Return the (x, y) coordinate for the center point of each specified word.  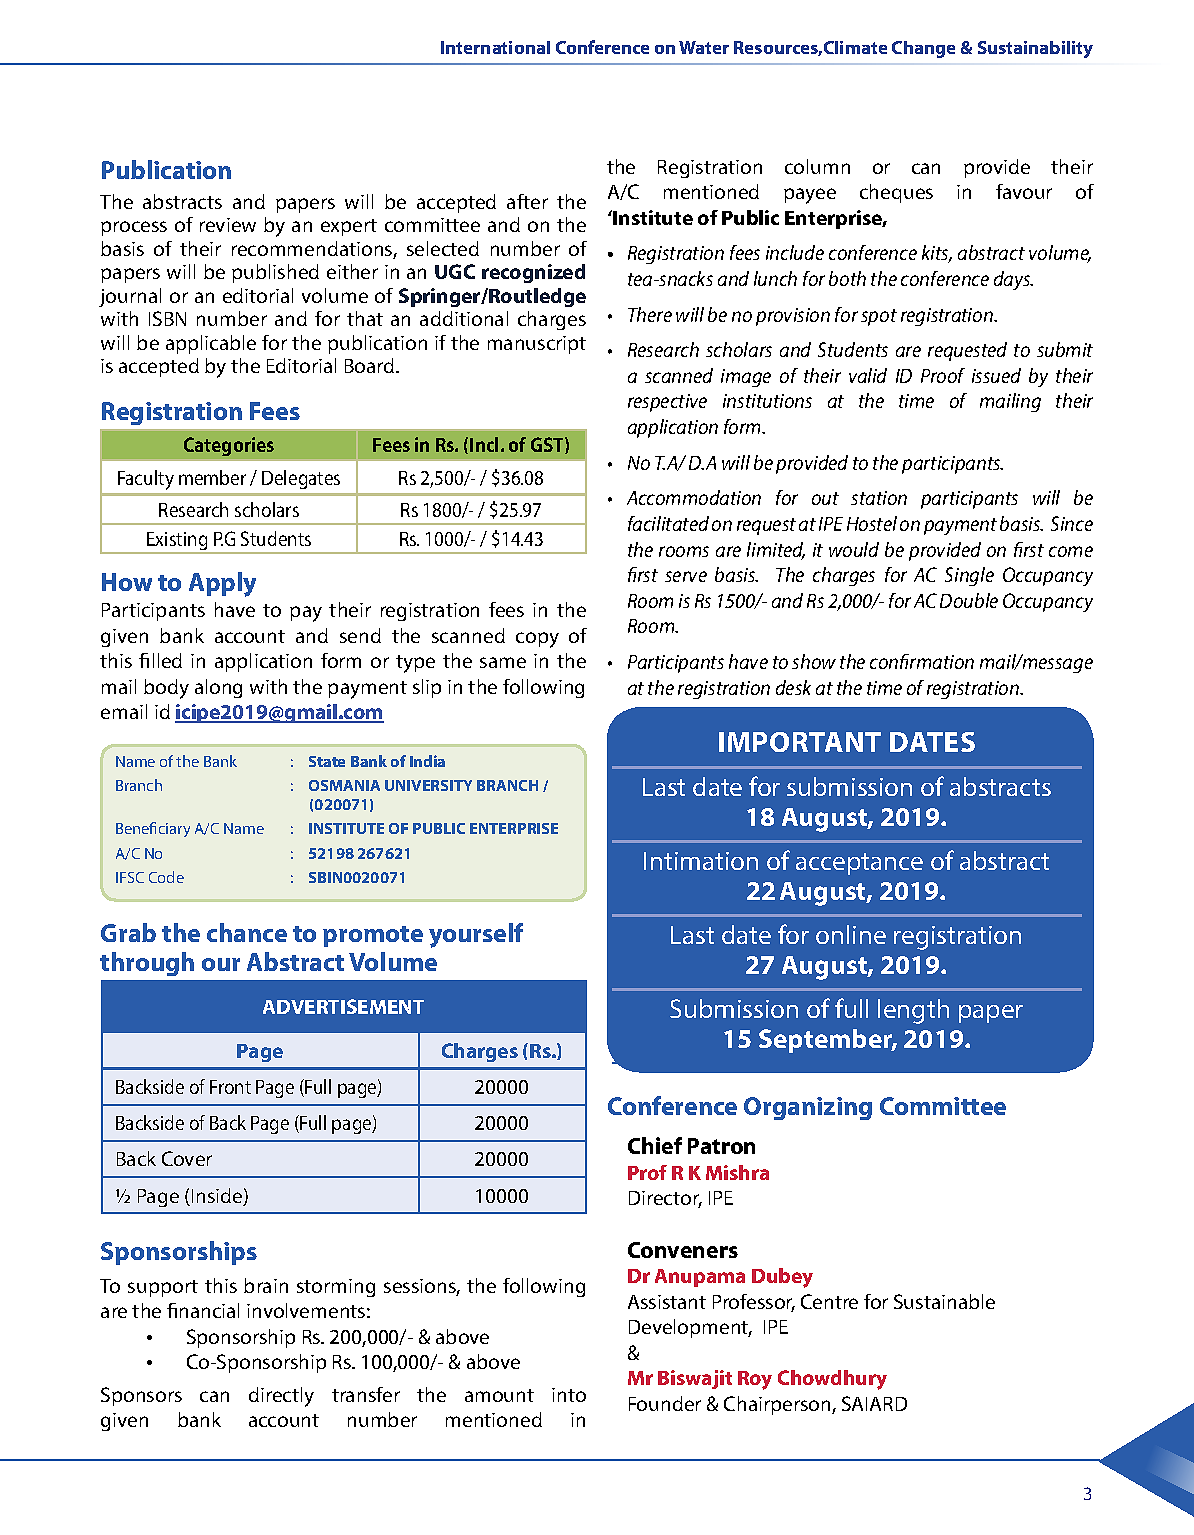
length (913, 1011)
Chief (655, 1145)
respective (667, 403)
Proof (943, 375)
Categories (229, 446)
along (218, 688)
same (503, 662)
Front (230, 1087)
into (569, 1395)
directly (281, 1397)
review (228, 225)
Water (704, 47)
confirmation (922, 661)
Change (923, 49)
